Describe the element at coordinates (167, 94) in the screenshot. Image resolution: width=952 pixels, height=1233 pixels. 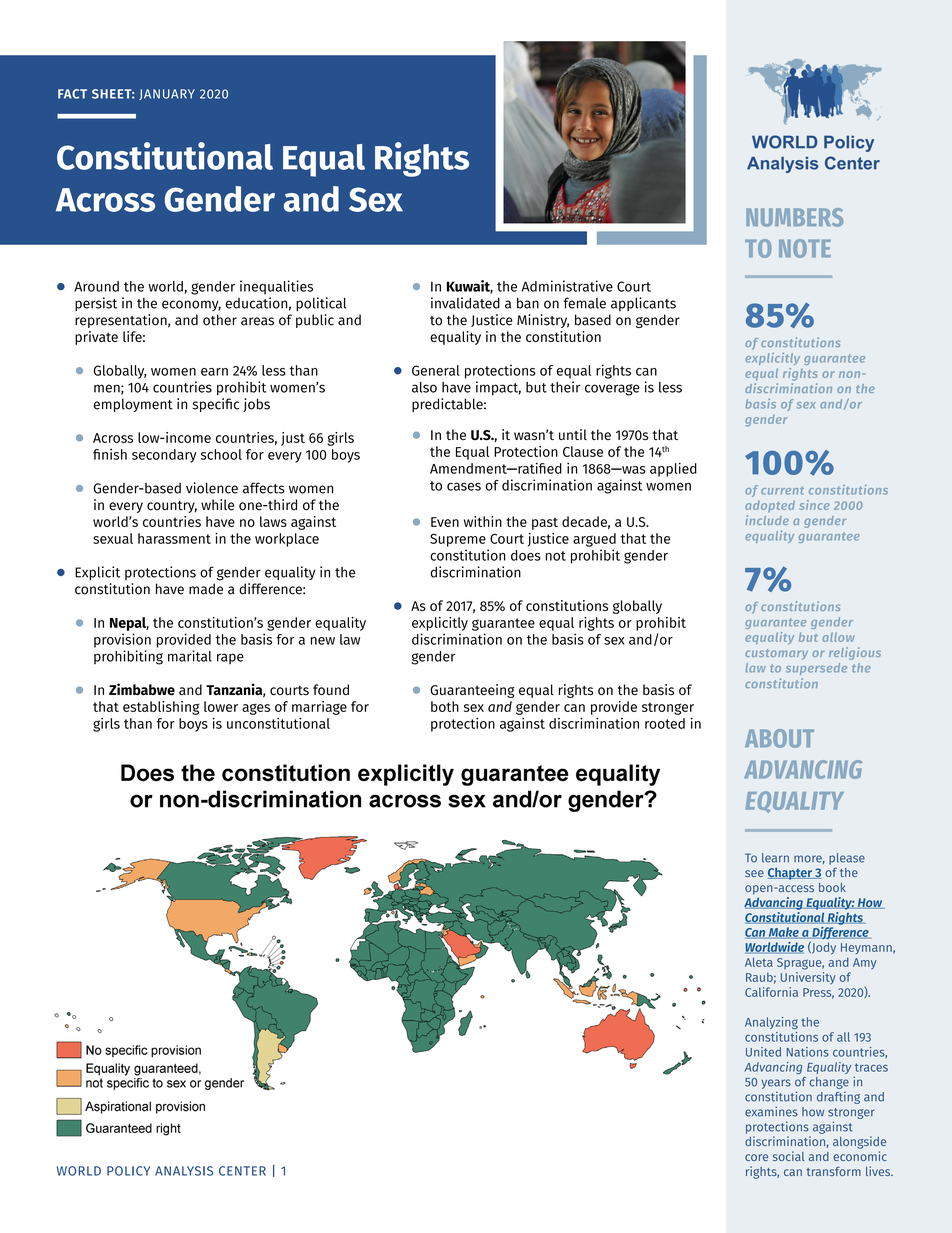
I see `JANUARY` at that location.
